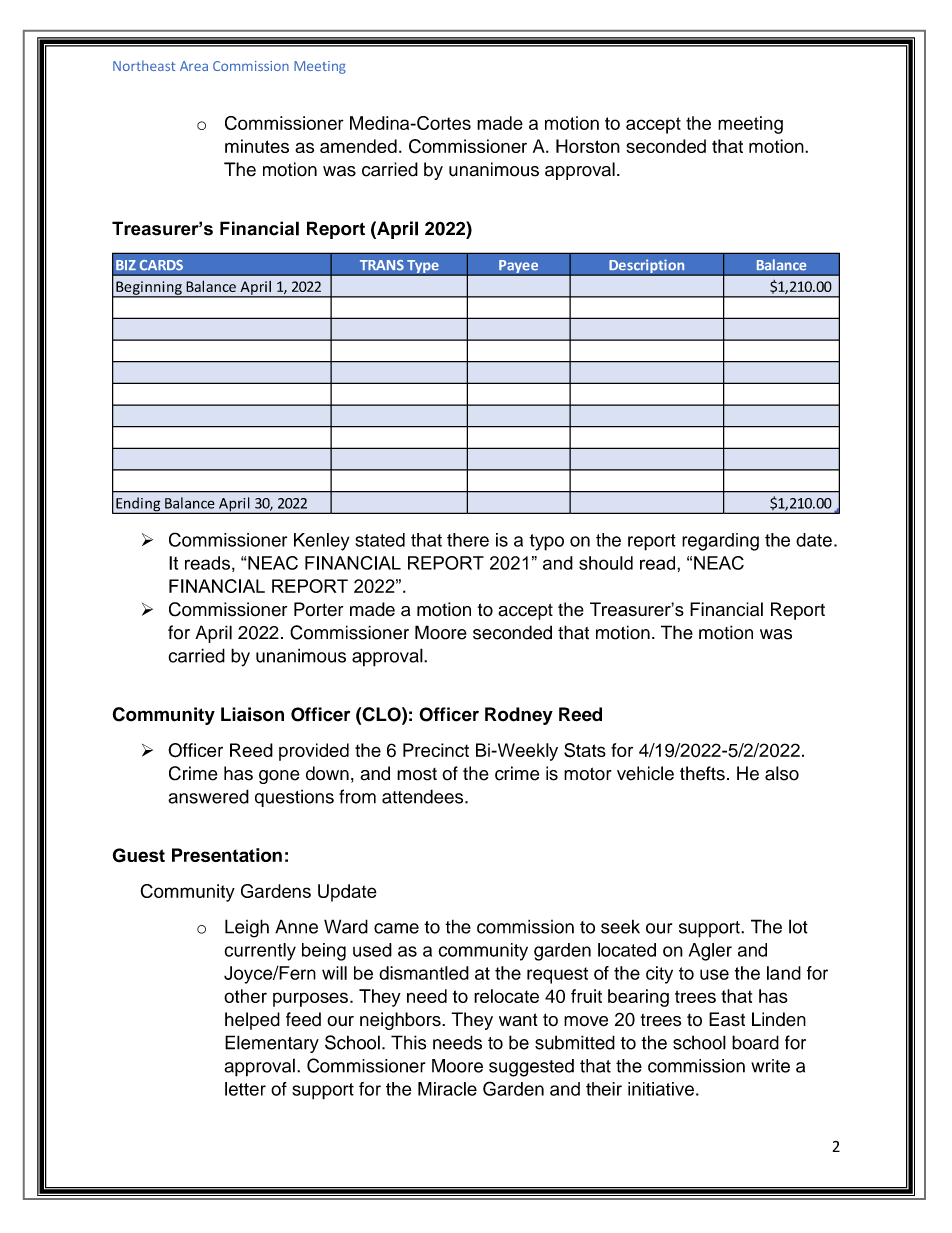 This screenshot has height=1233, width=952. I want to click on TRANS, so click(382, 265).
